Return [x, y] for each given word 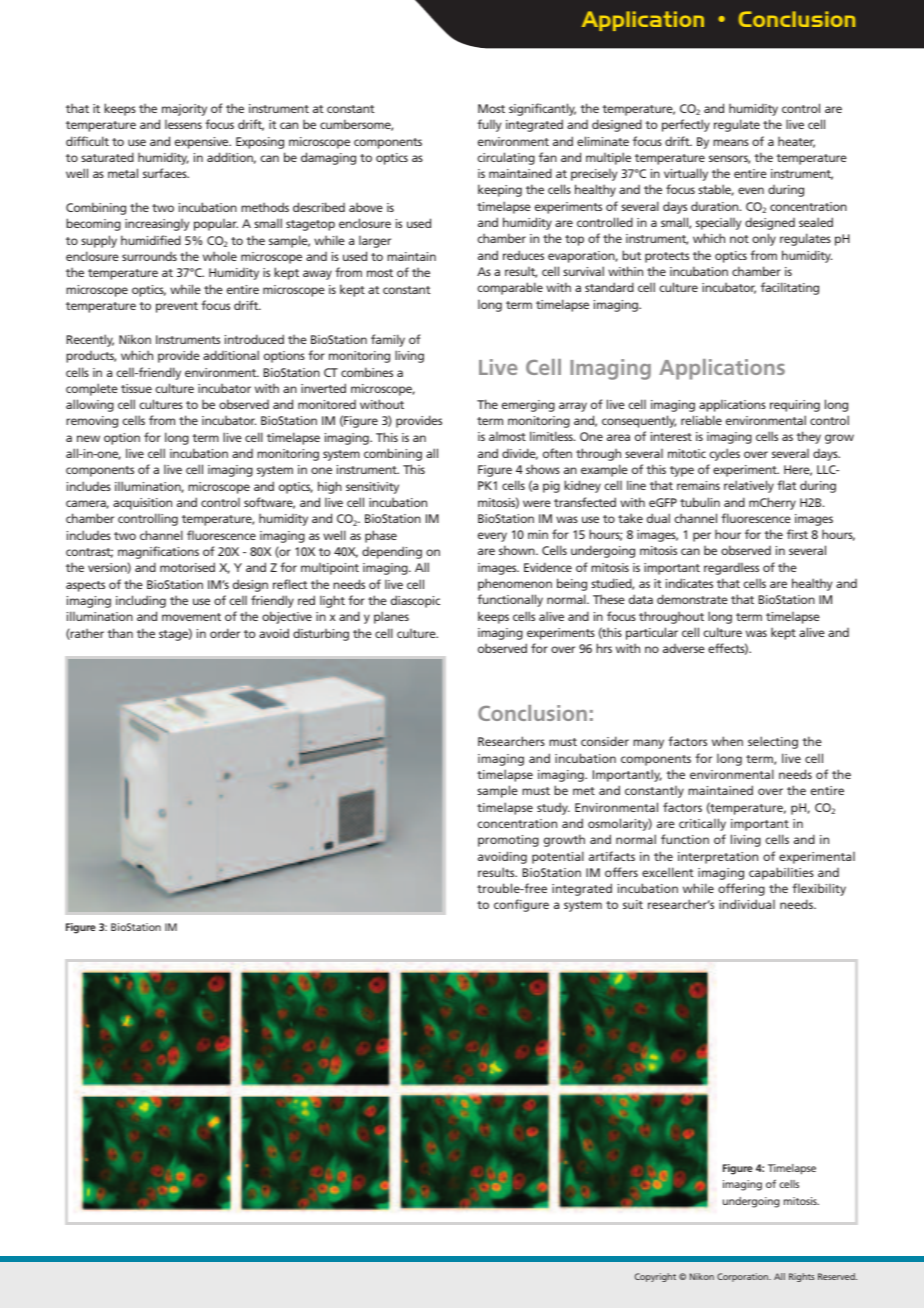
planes [391, 617]
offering [741, 889]
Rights [801, 1277]
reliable [701, 420]
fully [489, 125]
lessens [183, 124]
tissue [136, 388]
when [727, 741]
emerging [528, 406]
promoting [508, 841]
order [225, 633]
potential [558, 857]
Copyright [655, 1277]
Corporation [744, 1277]
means [731, 142]
